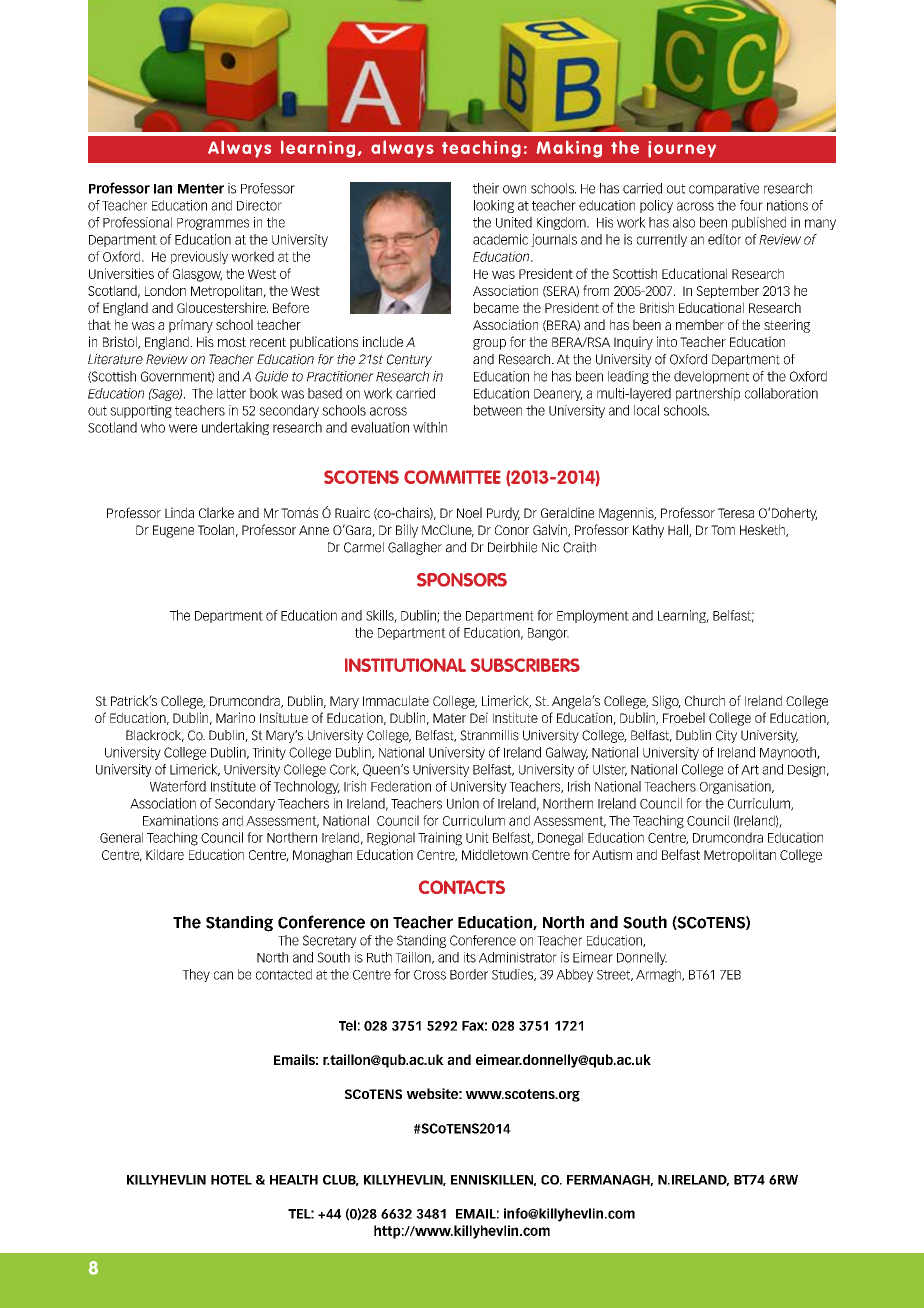 The image size is (924, 1308). What do you see at coordinates (724, 189) in the page?
I see `comparative` at bounding box center [724, 189].
